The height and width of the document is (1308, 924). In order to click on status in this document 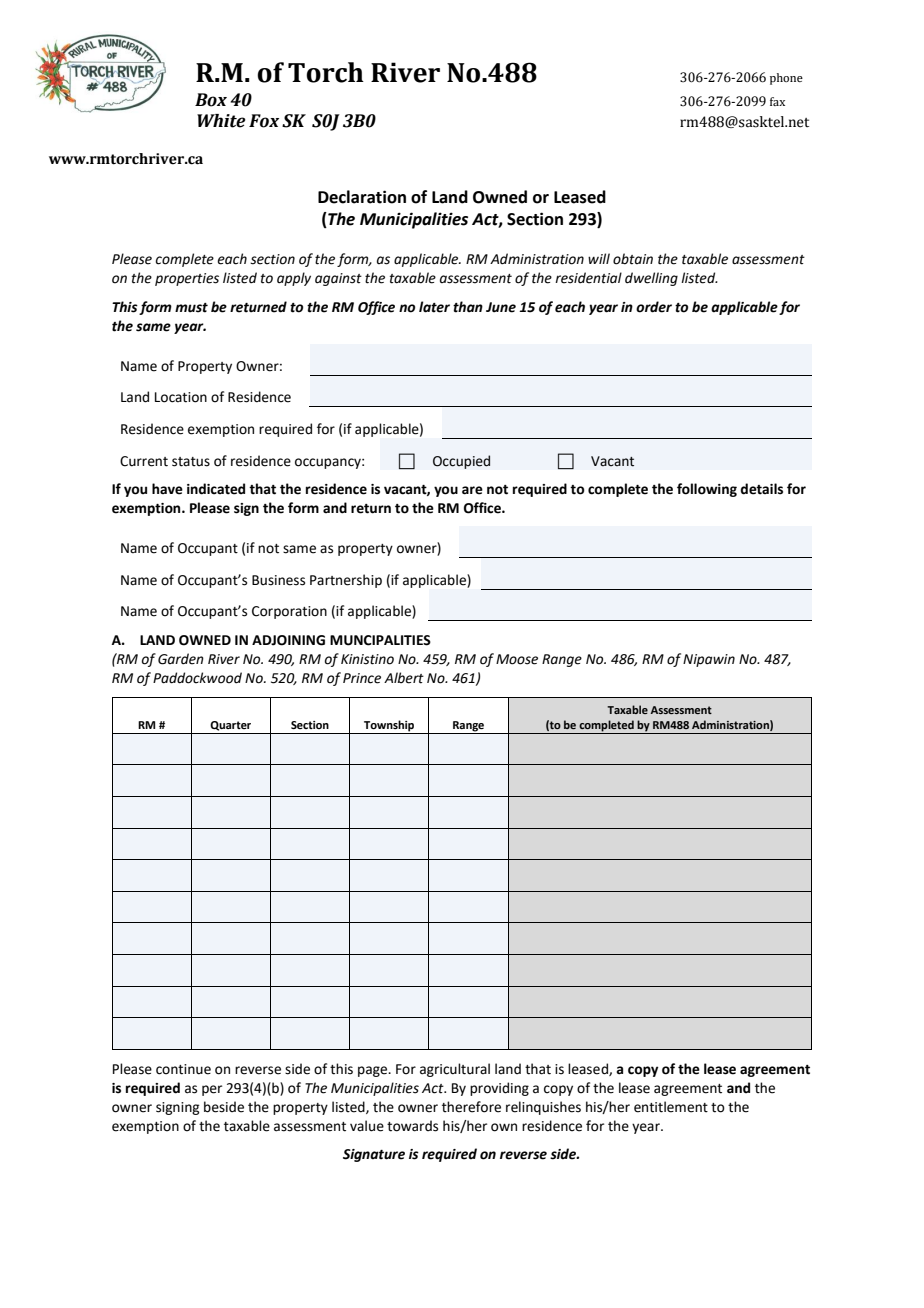, I will do `click(191, 462)`.
